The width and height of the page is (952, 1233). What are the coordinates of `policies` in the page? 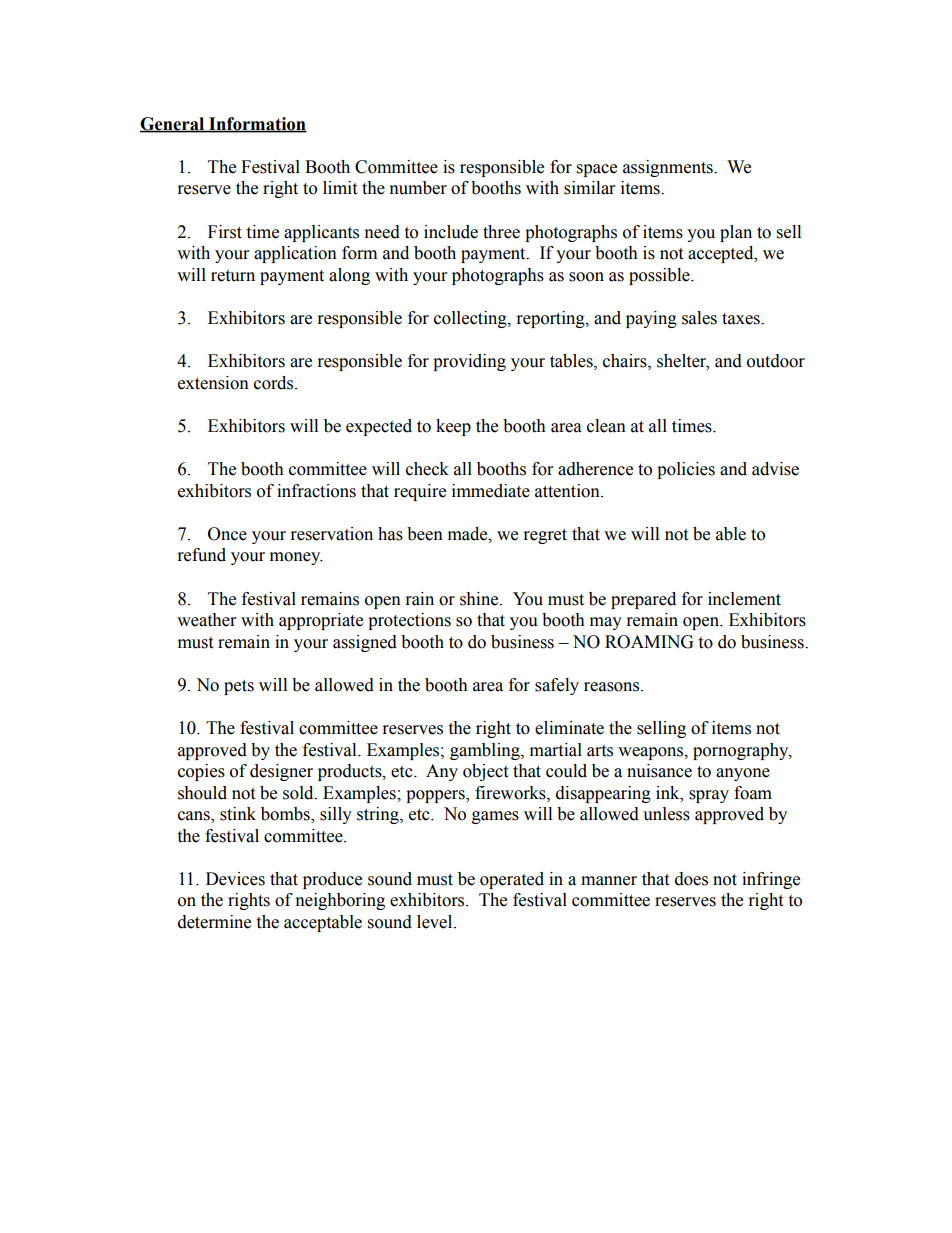 It's located at (686, 470).
